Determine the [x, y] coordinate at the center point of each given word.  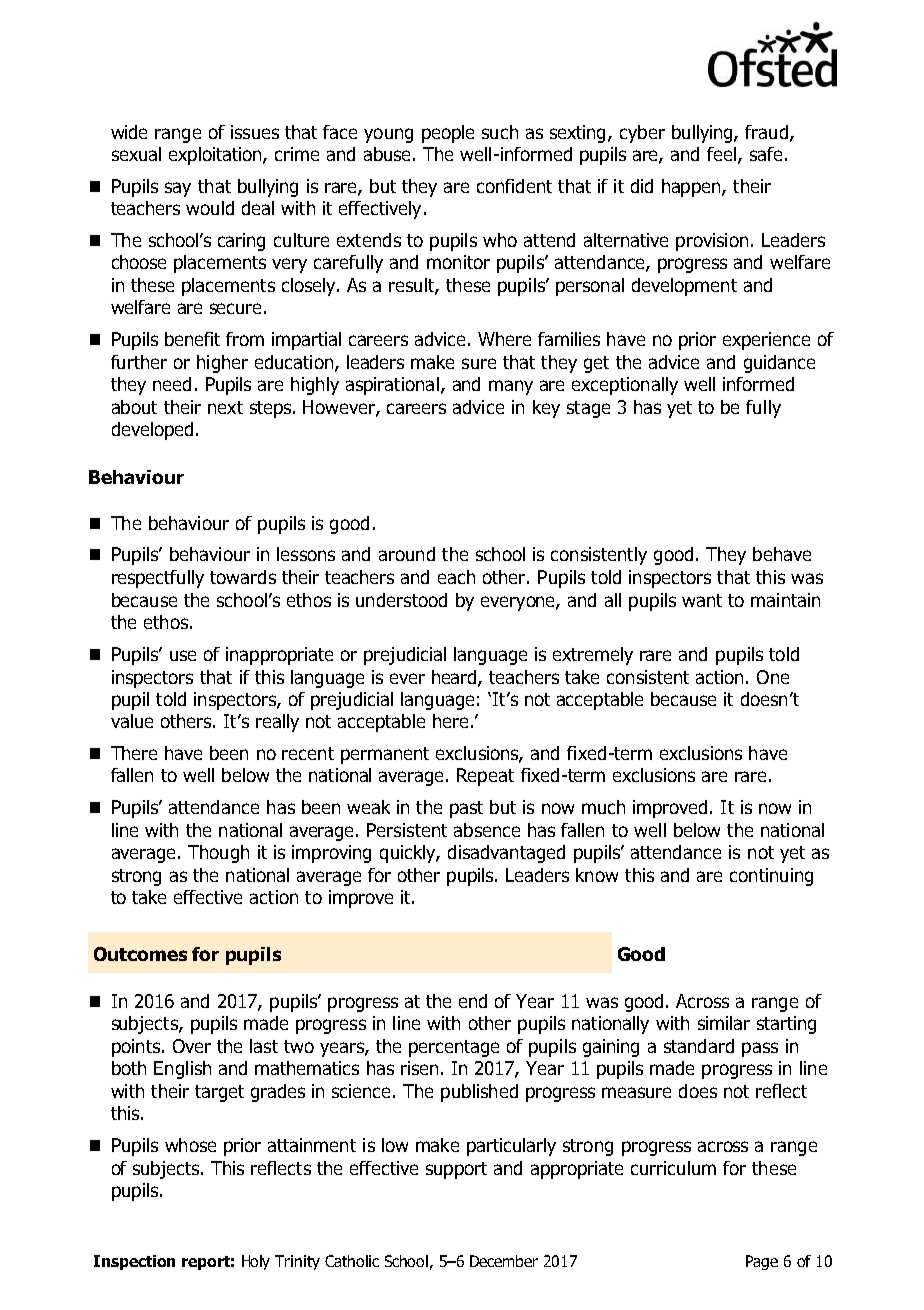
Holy [256, 1262]
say [178, 189]
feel [721, 154]
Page [762, 1262]
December [504, 1261]
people [448, 134]
